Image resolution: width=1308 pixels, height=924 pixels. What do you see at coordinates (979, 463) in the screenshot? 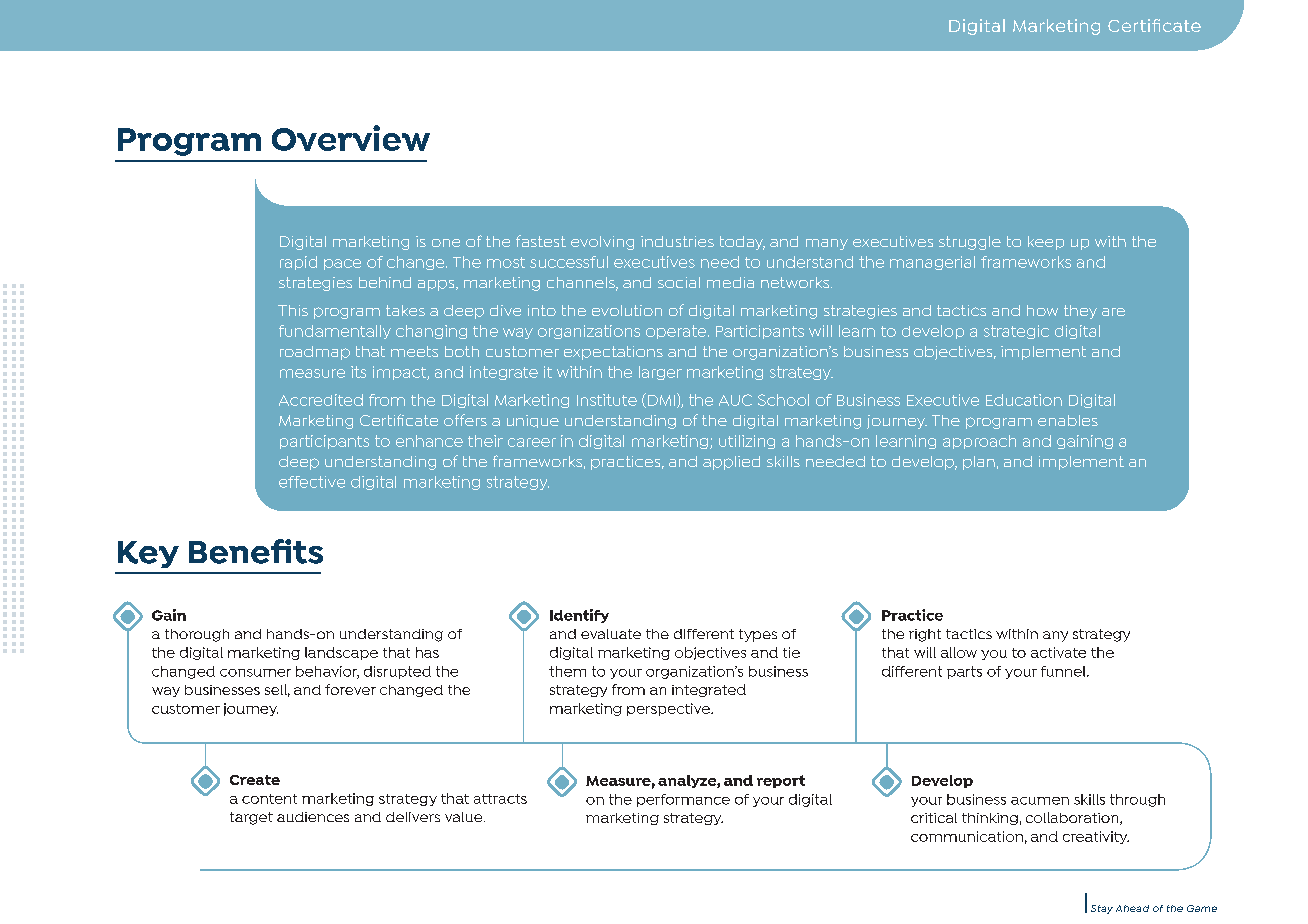
I see `plan` at bounding box center [979, 463].
